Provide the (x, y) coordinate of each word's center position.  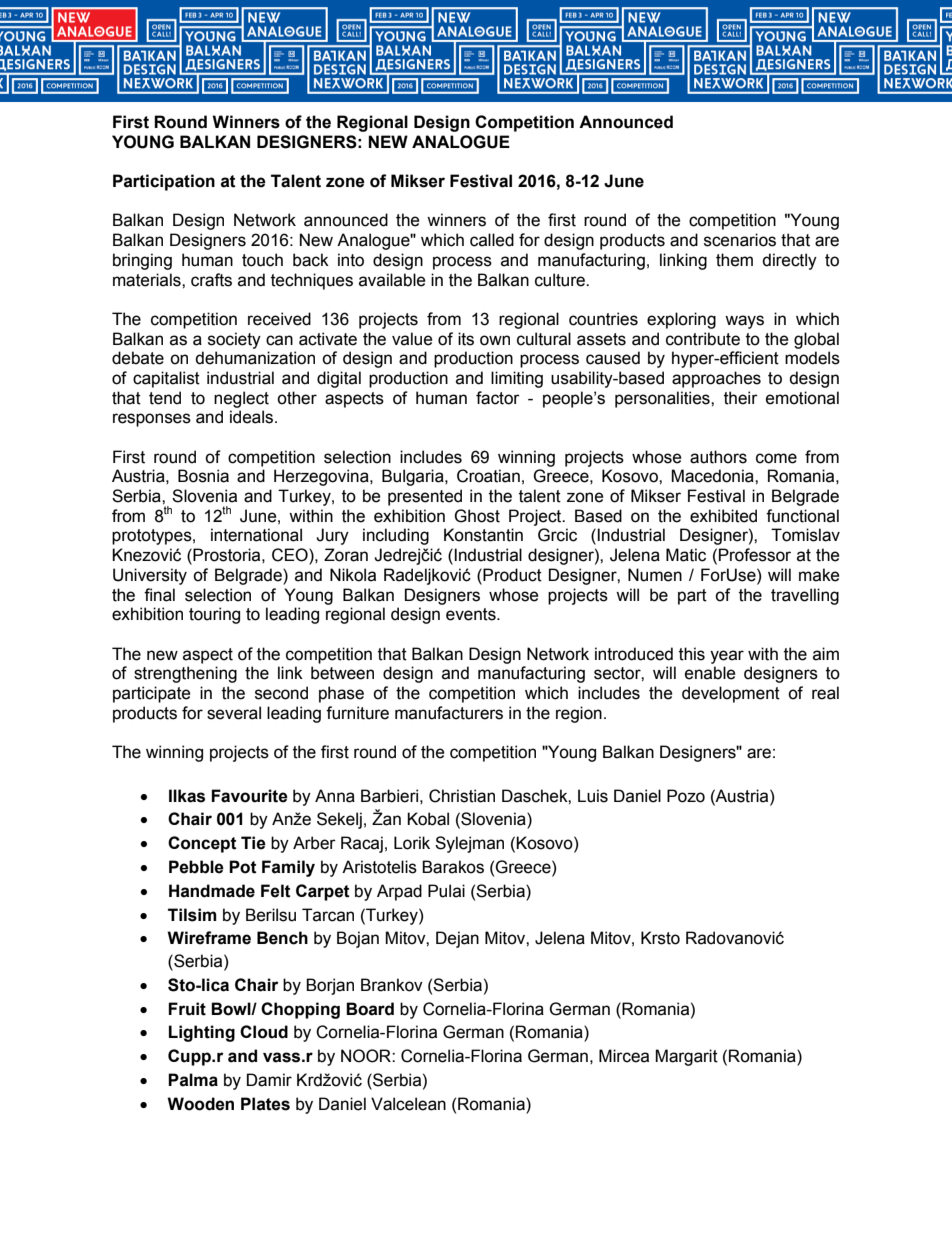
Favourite (249, 796)
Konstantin (483, 535)
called (492, 240)
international (256, 535)
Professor (755, 555)
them (734, 260)
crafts (211, 280)
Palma (193, 1080)
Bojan (358, 939)
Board (370, 1009)
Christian (462, 796)
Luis (593, 796)
